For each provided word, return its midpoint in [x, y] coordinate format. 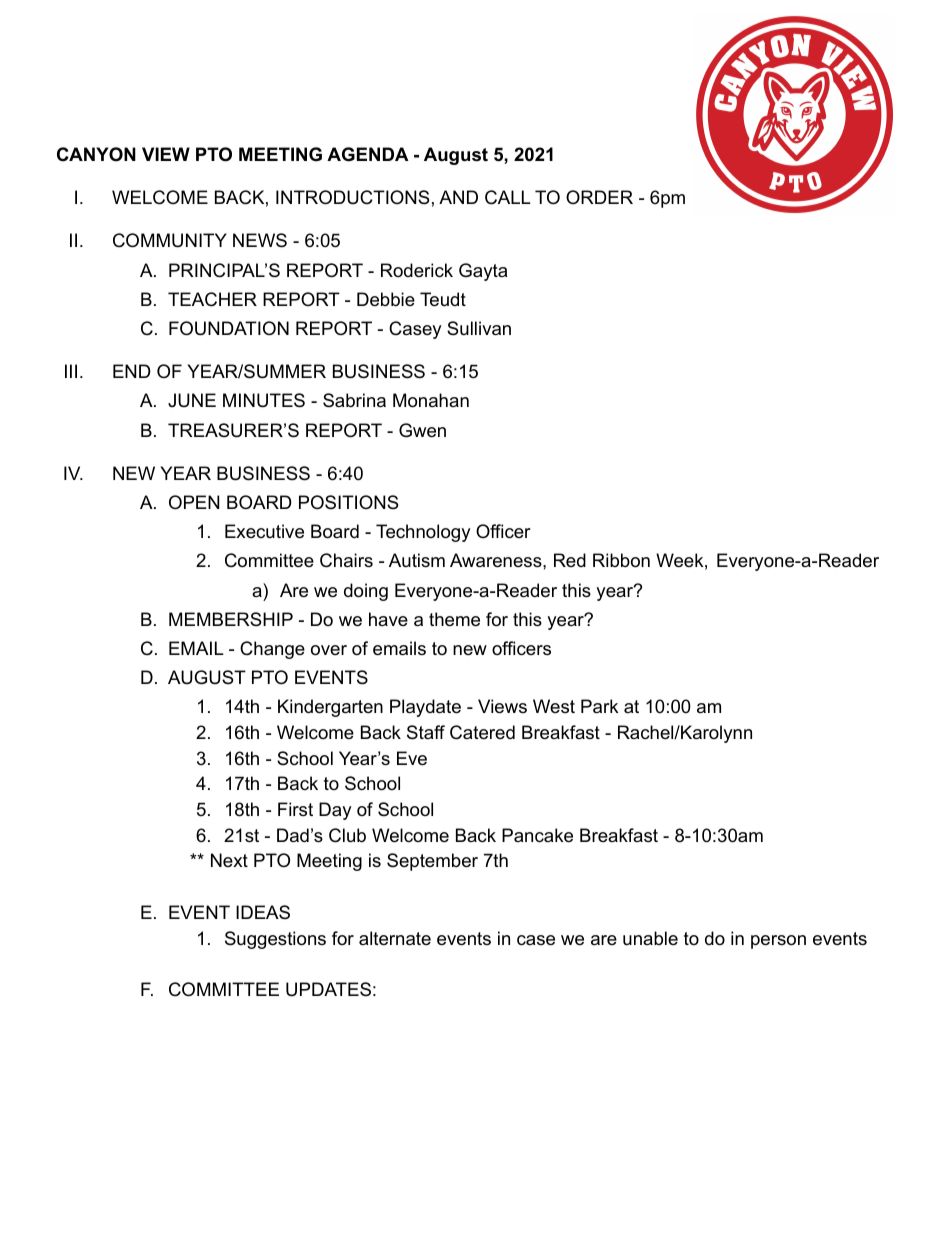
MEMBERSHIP [231, 619]
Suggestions [275, 940]
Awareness [497, 560]
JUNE [192, 400]
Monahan [431, 400]
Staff [426, 732]
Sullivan [479, 328]
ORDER [599, 197]
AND [458, 197]
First [295, 809]
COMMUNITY [170, 240]
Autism [417, 560]
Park [599, 706]
